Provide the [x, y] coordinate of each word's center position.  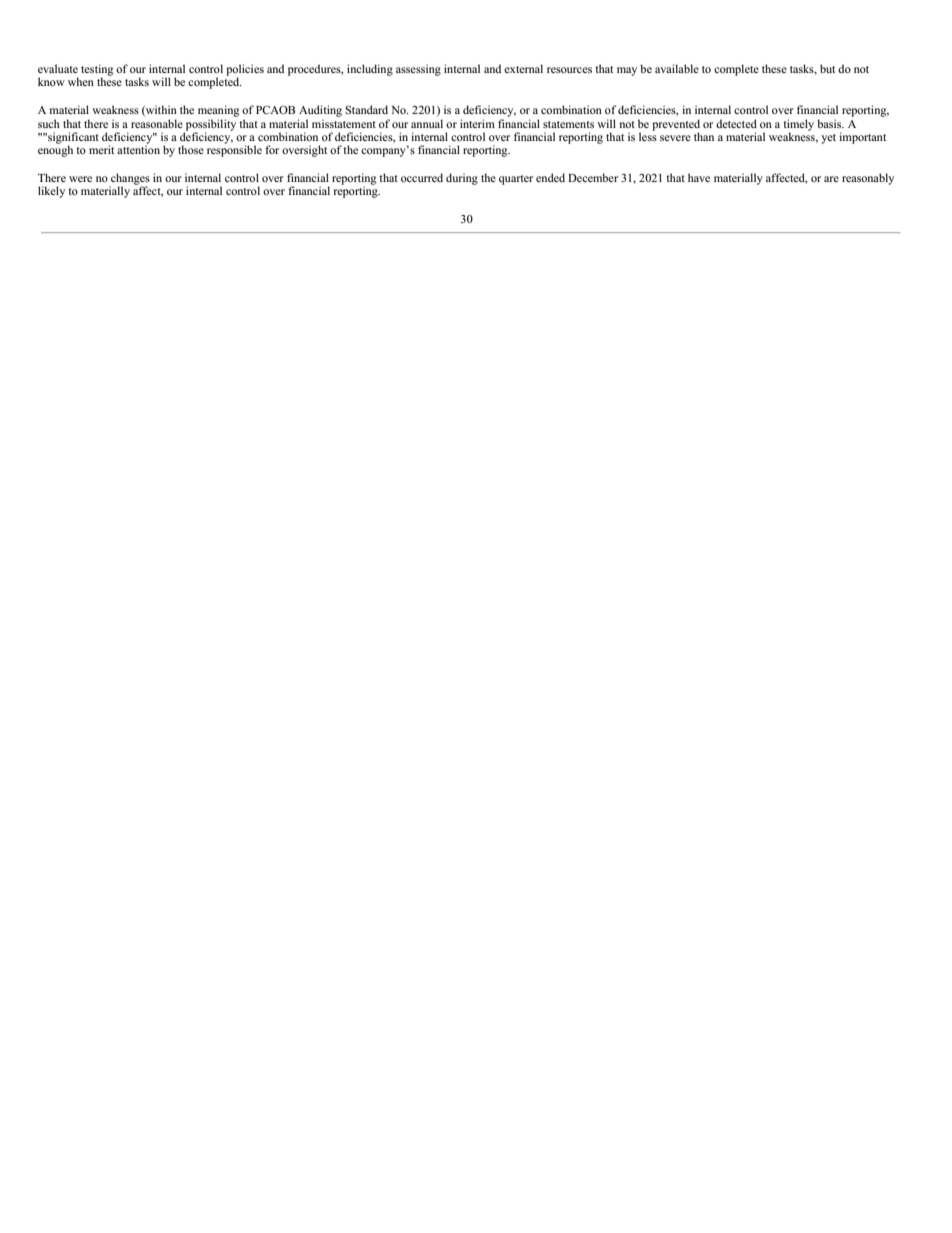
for [272, 149]
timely [798, 126]
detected [736, 123]
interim [477, 123]
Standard [366, 109]
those [191, 149]
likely [51, 192]
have [699, 177]
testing [97, 71]
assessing [418, 70]
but [827, 68]
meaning [218, 112]
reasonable [157, 123]
